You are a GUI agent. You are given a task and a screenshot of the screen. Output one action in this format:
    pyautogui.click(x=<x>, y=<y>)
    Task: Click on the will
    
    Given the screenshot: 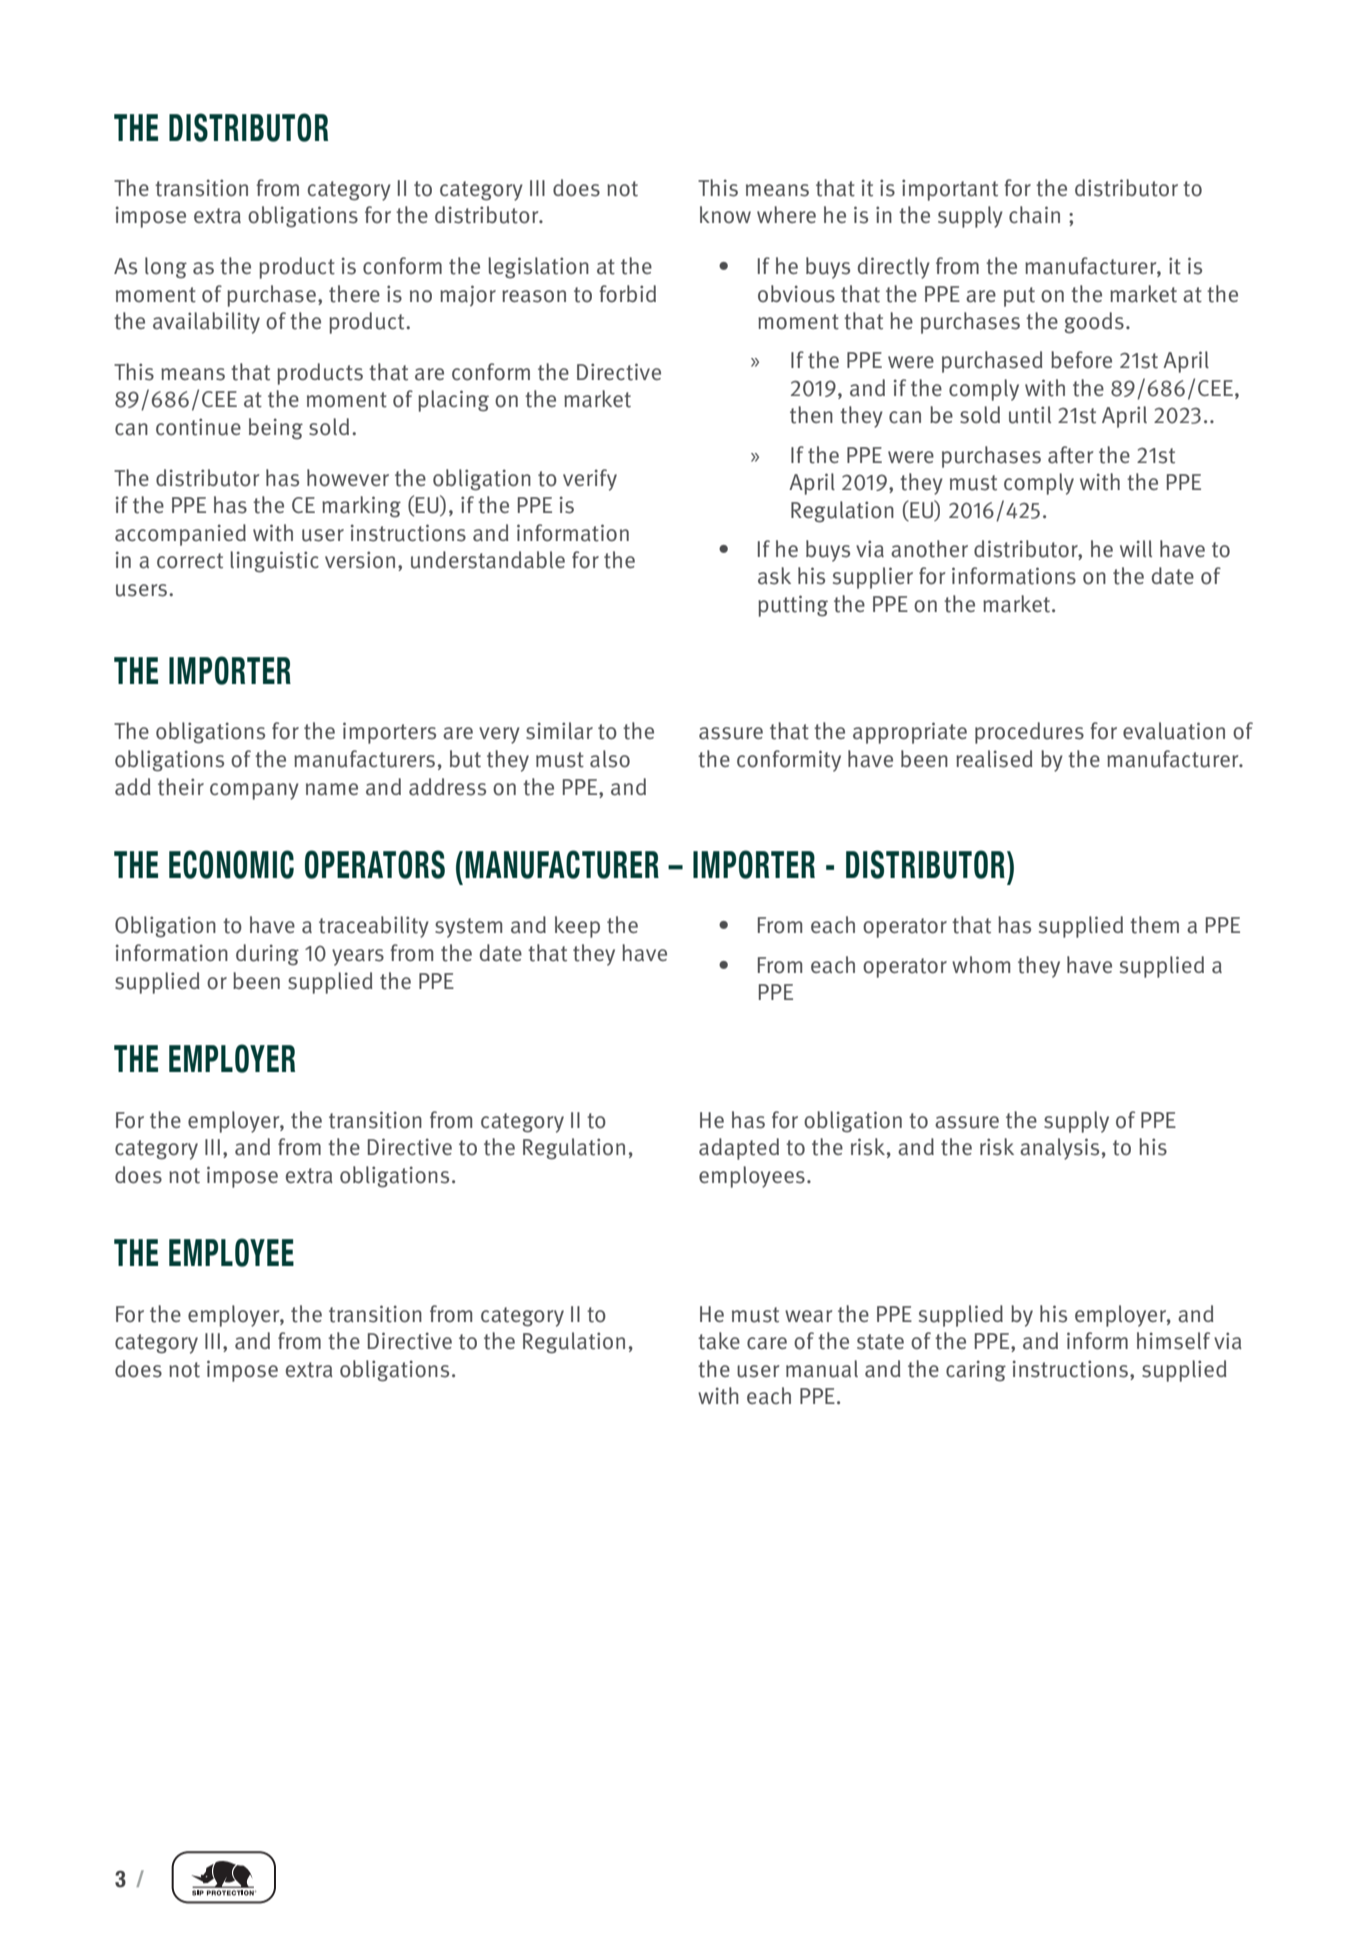 What is the action you would take?
    pyautogui.click(x=1136, y=548)
